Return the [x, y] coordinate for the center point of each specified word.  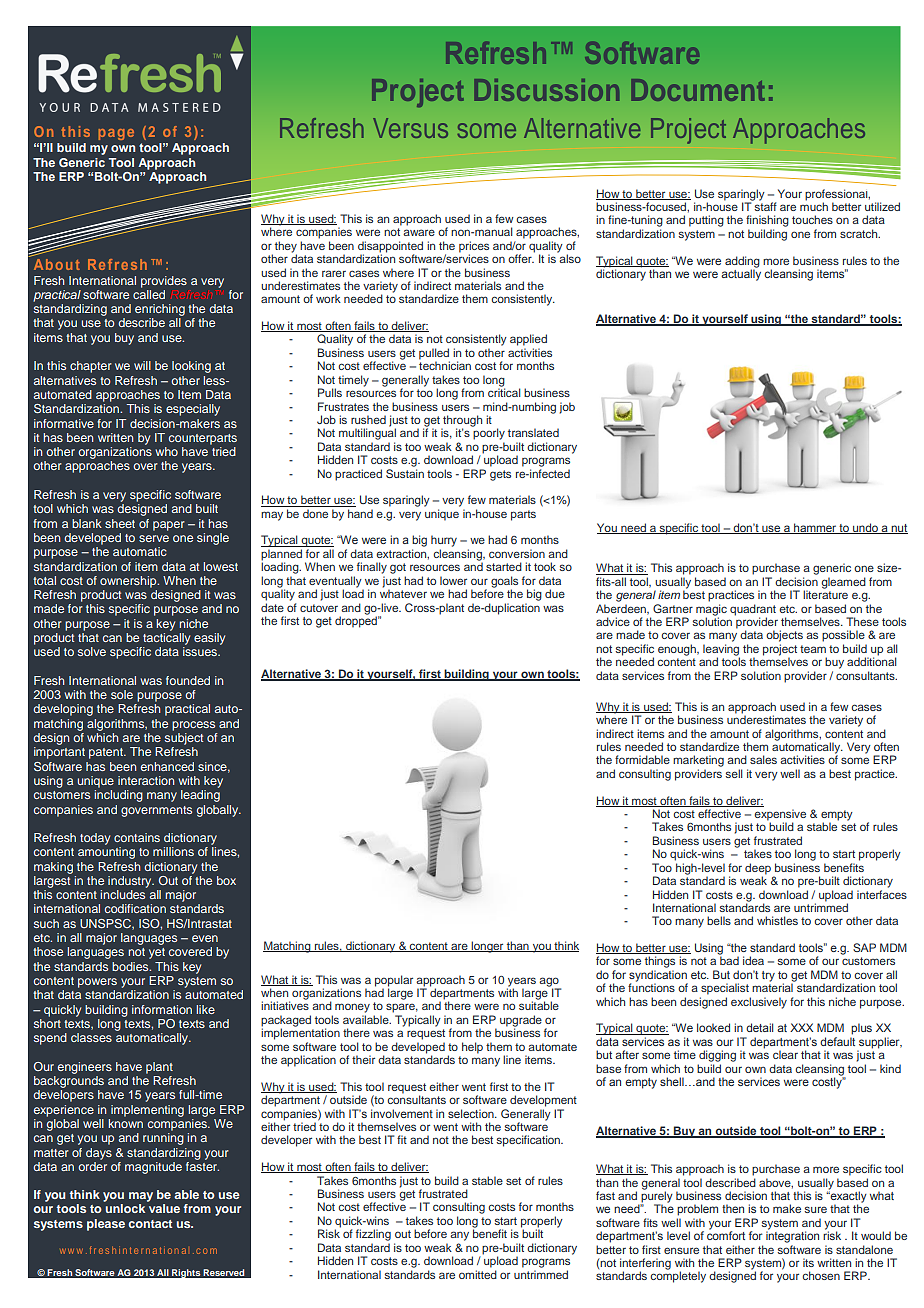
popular [394, 981]
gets [500, 475]
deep [758, 870]
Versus [410, 128]
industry [131, 882]
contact [150, 1224]
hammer [815, 528]
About [57, 264]
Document [698, 90]
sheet [120, 523]
